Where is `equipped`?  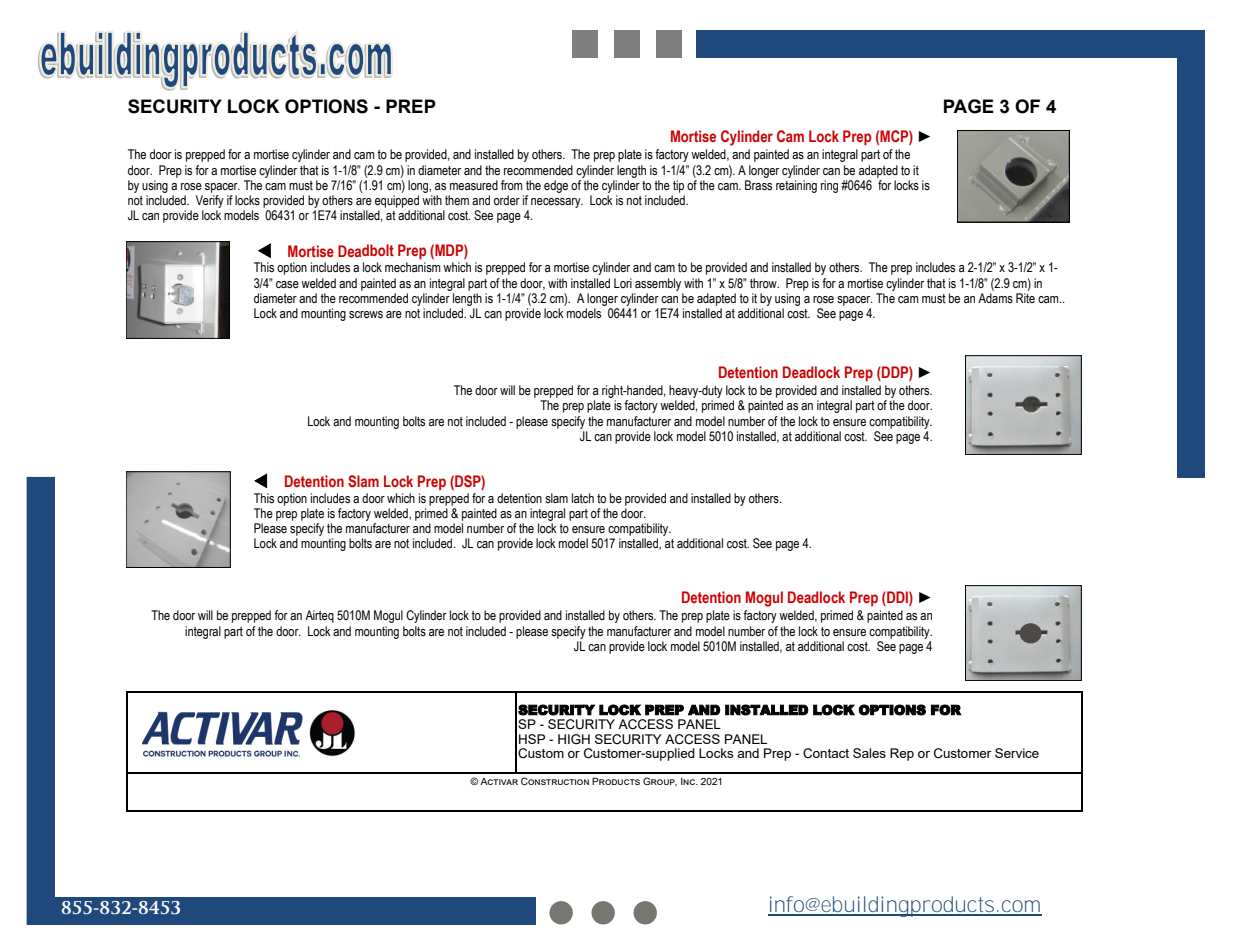
equipped is located at coordinates (397, 201).
